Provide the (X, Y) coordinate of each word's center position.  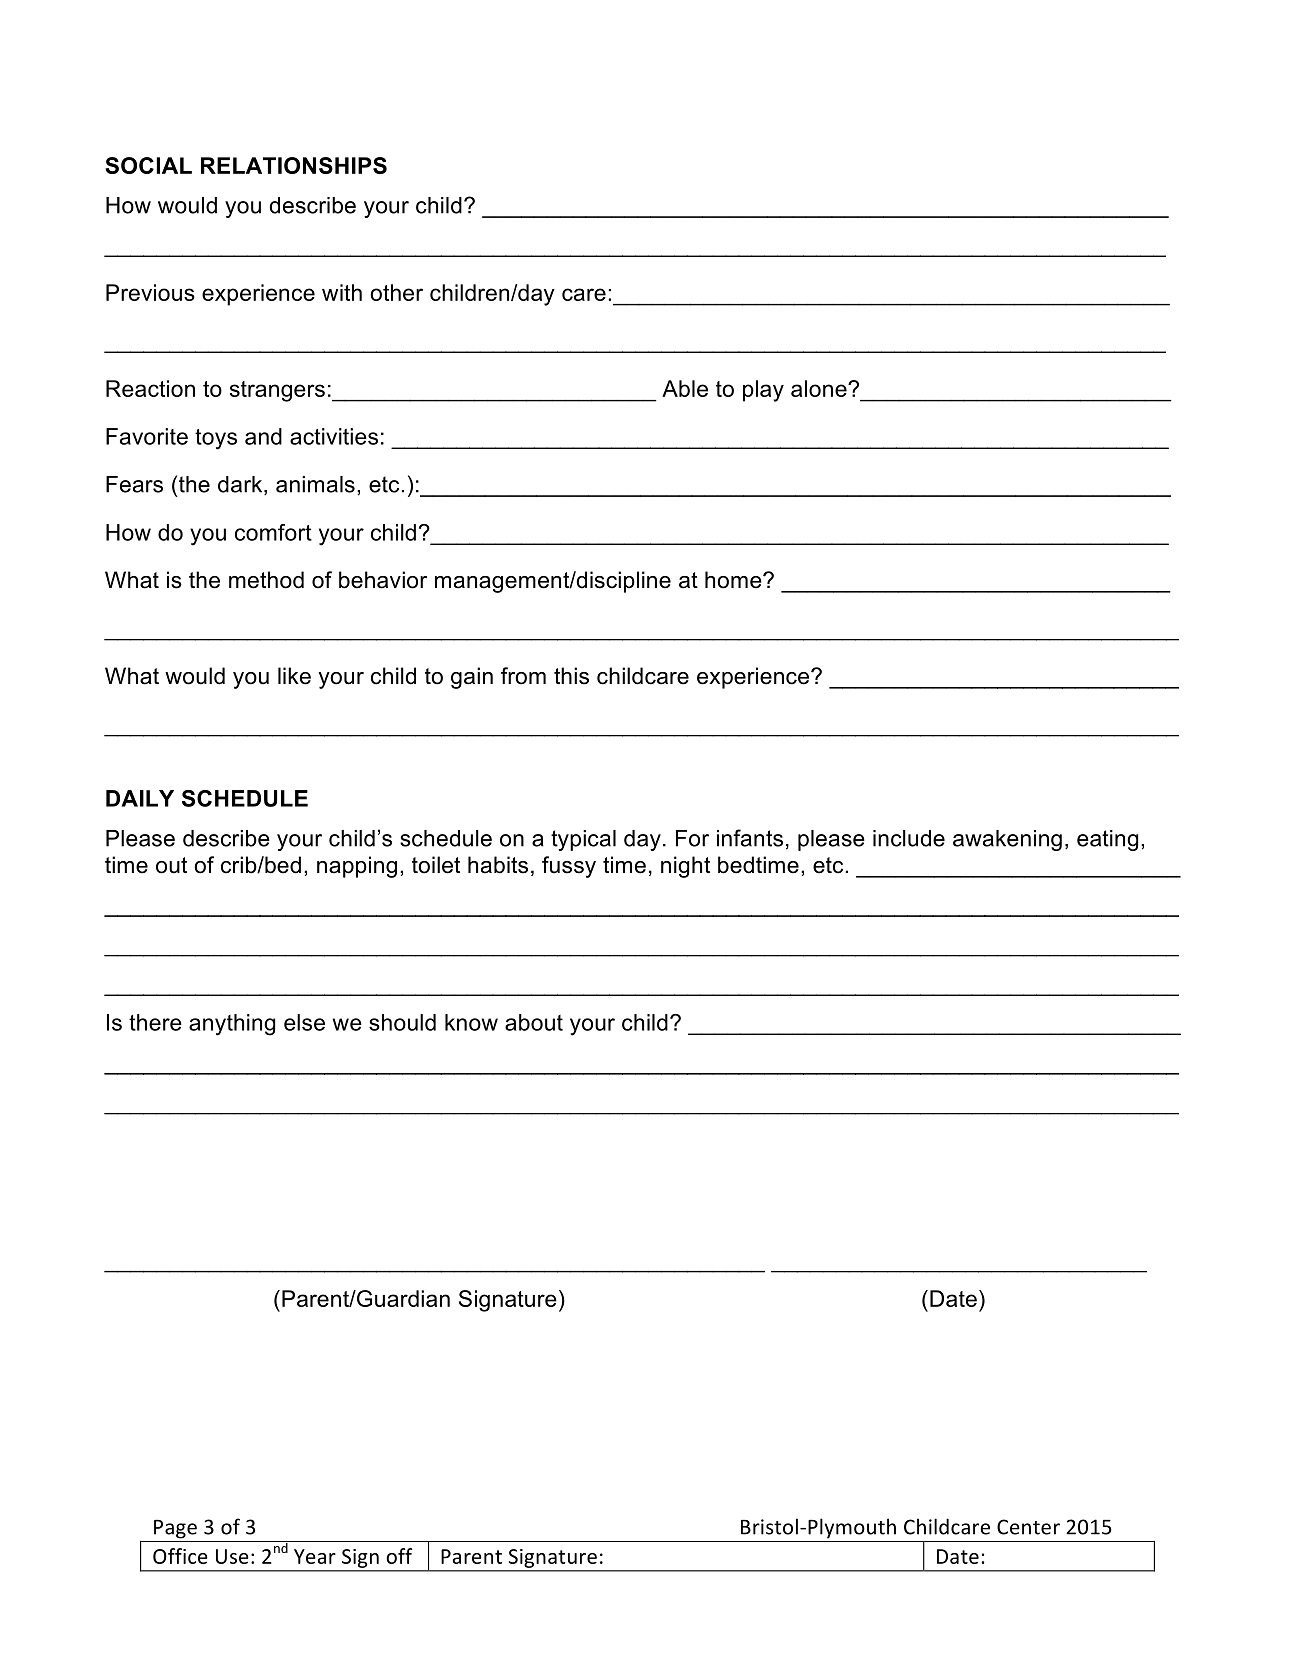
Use (232, 1556)
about (534, 1022)
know (471, 1022)
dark (241, 485)
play (763, 391)
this (571, 676)
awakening (1007, 840)
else (304, 1022)
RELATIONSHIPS (294, 165)
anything (232, 1025)
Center (1028, 1527)
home (734, 580)
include (909, 838)
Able (685, 388)
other (396, 292)
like (294, 676)
